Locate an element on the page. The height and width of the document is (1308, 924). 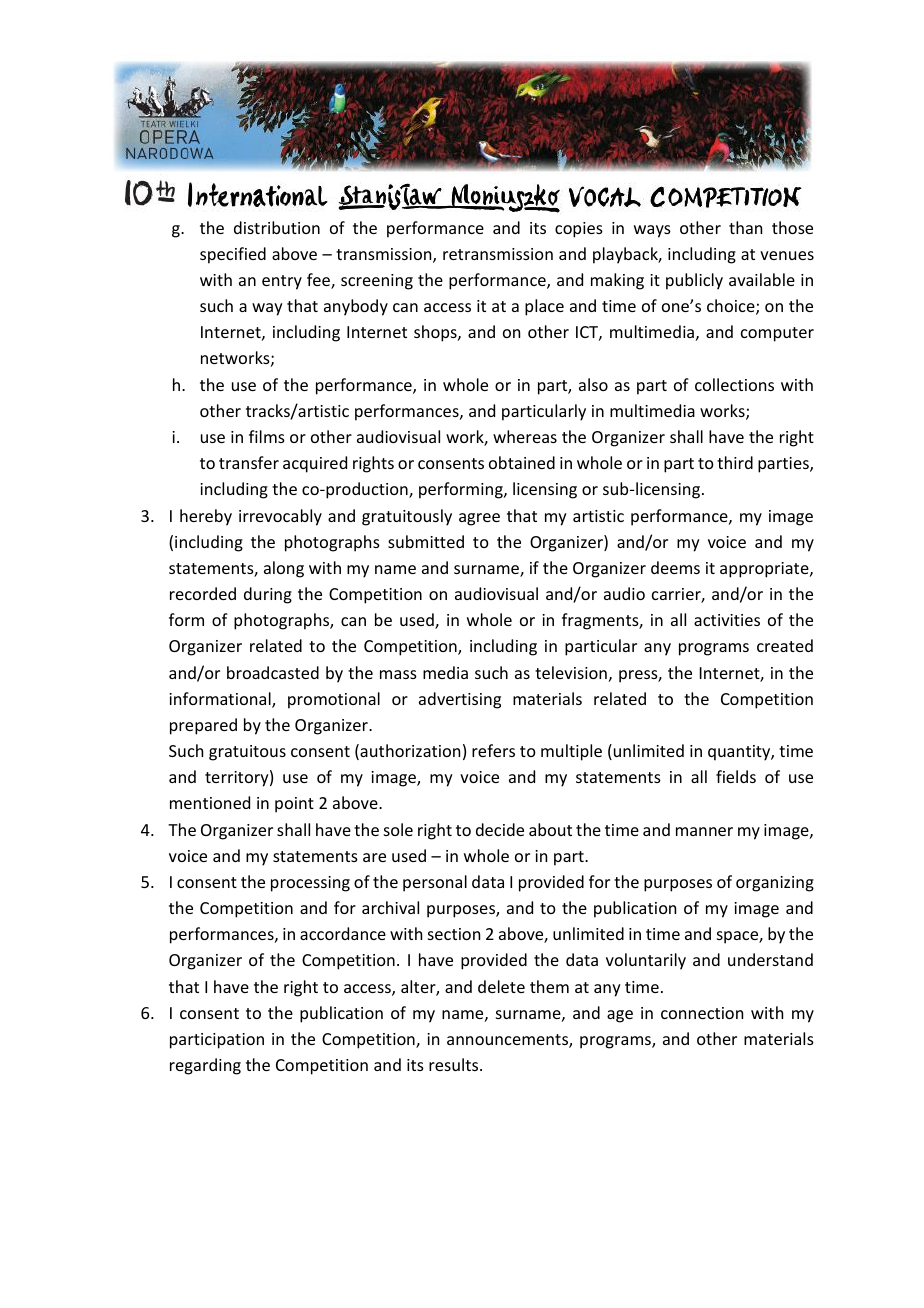
distribution is located at coordinates (277, 227).
